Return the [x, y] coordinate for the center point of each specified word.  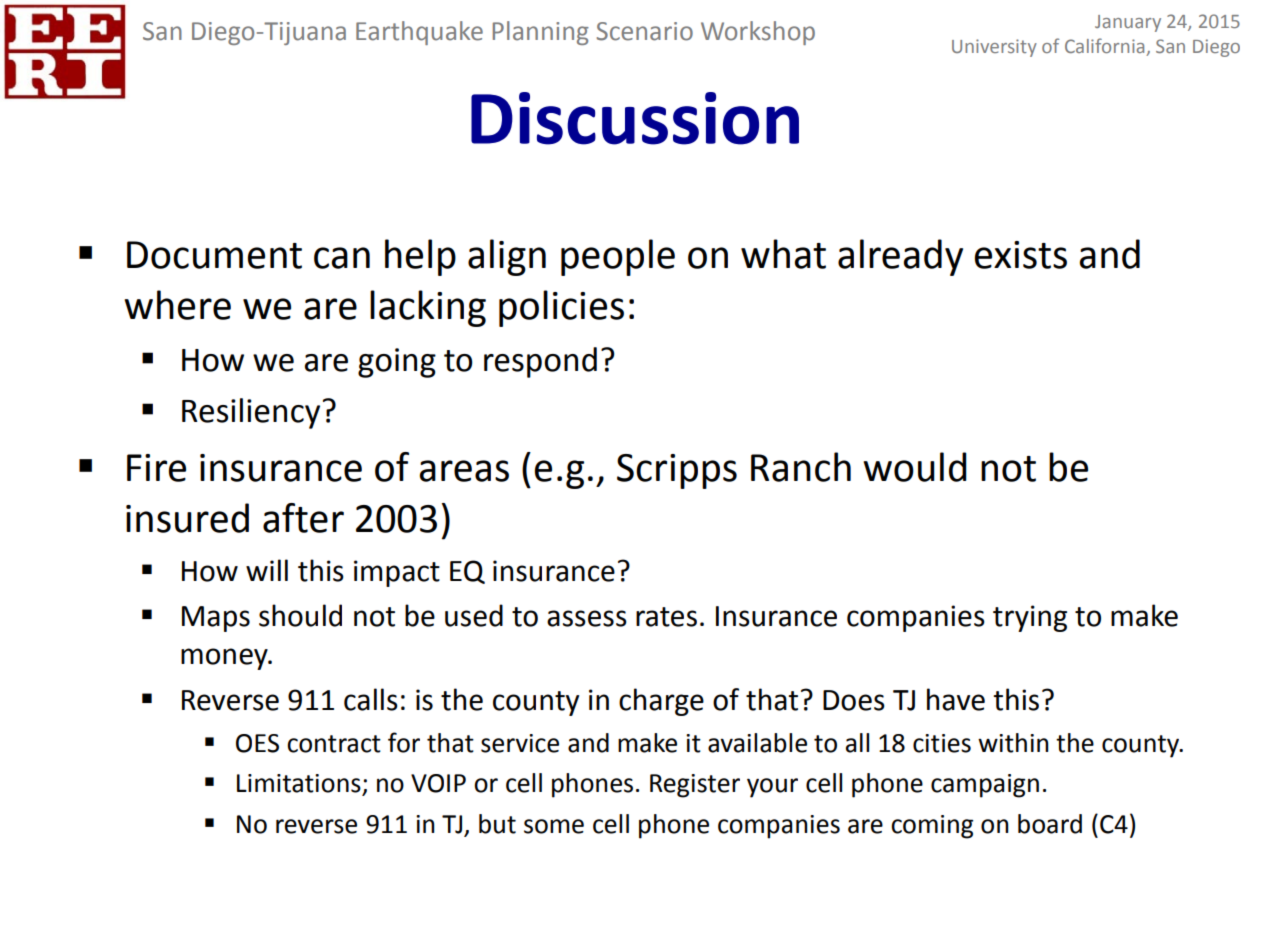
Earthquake [419, 33]
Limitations [300, 784]
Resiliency [251, 413]
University [994, 48]
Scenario [645, 31]
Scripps [677, 471]
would [915, 467]
